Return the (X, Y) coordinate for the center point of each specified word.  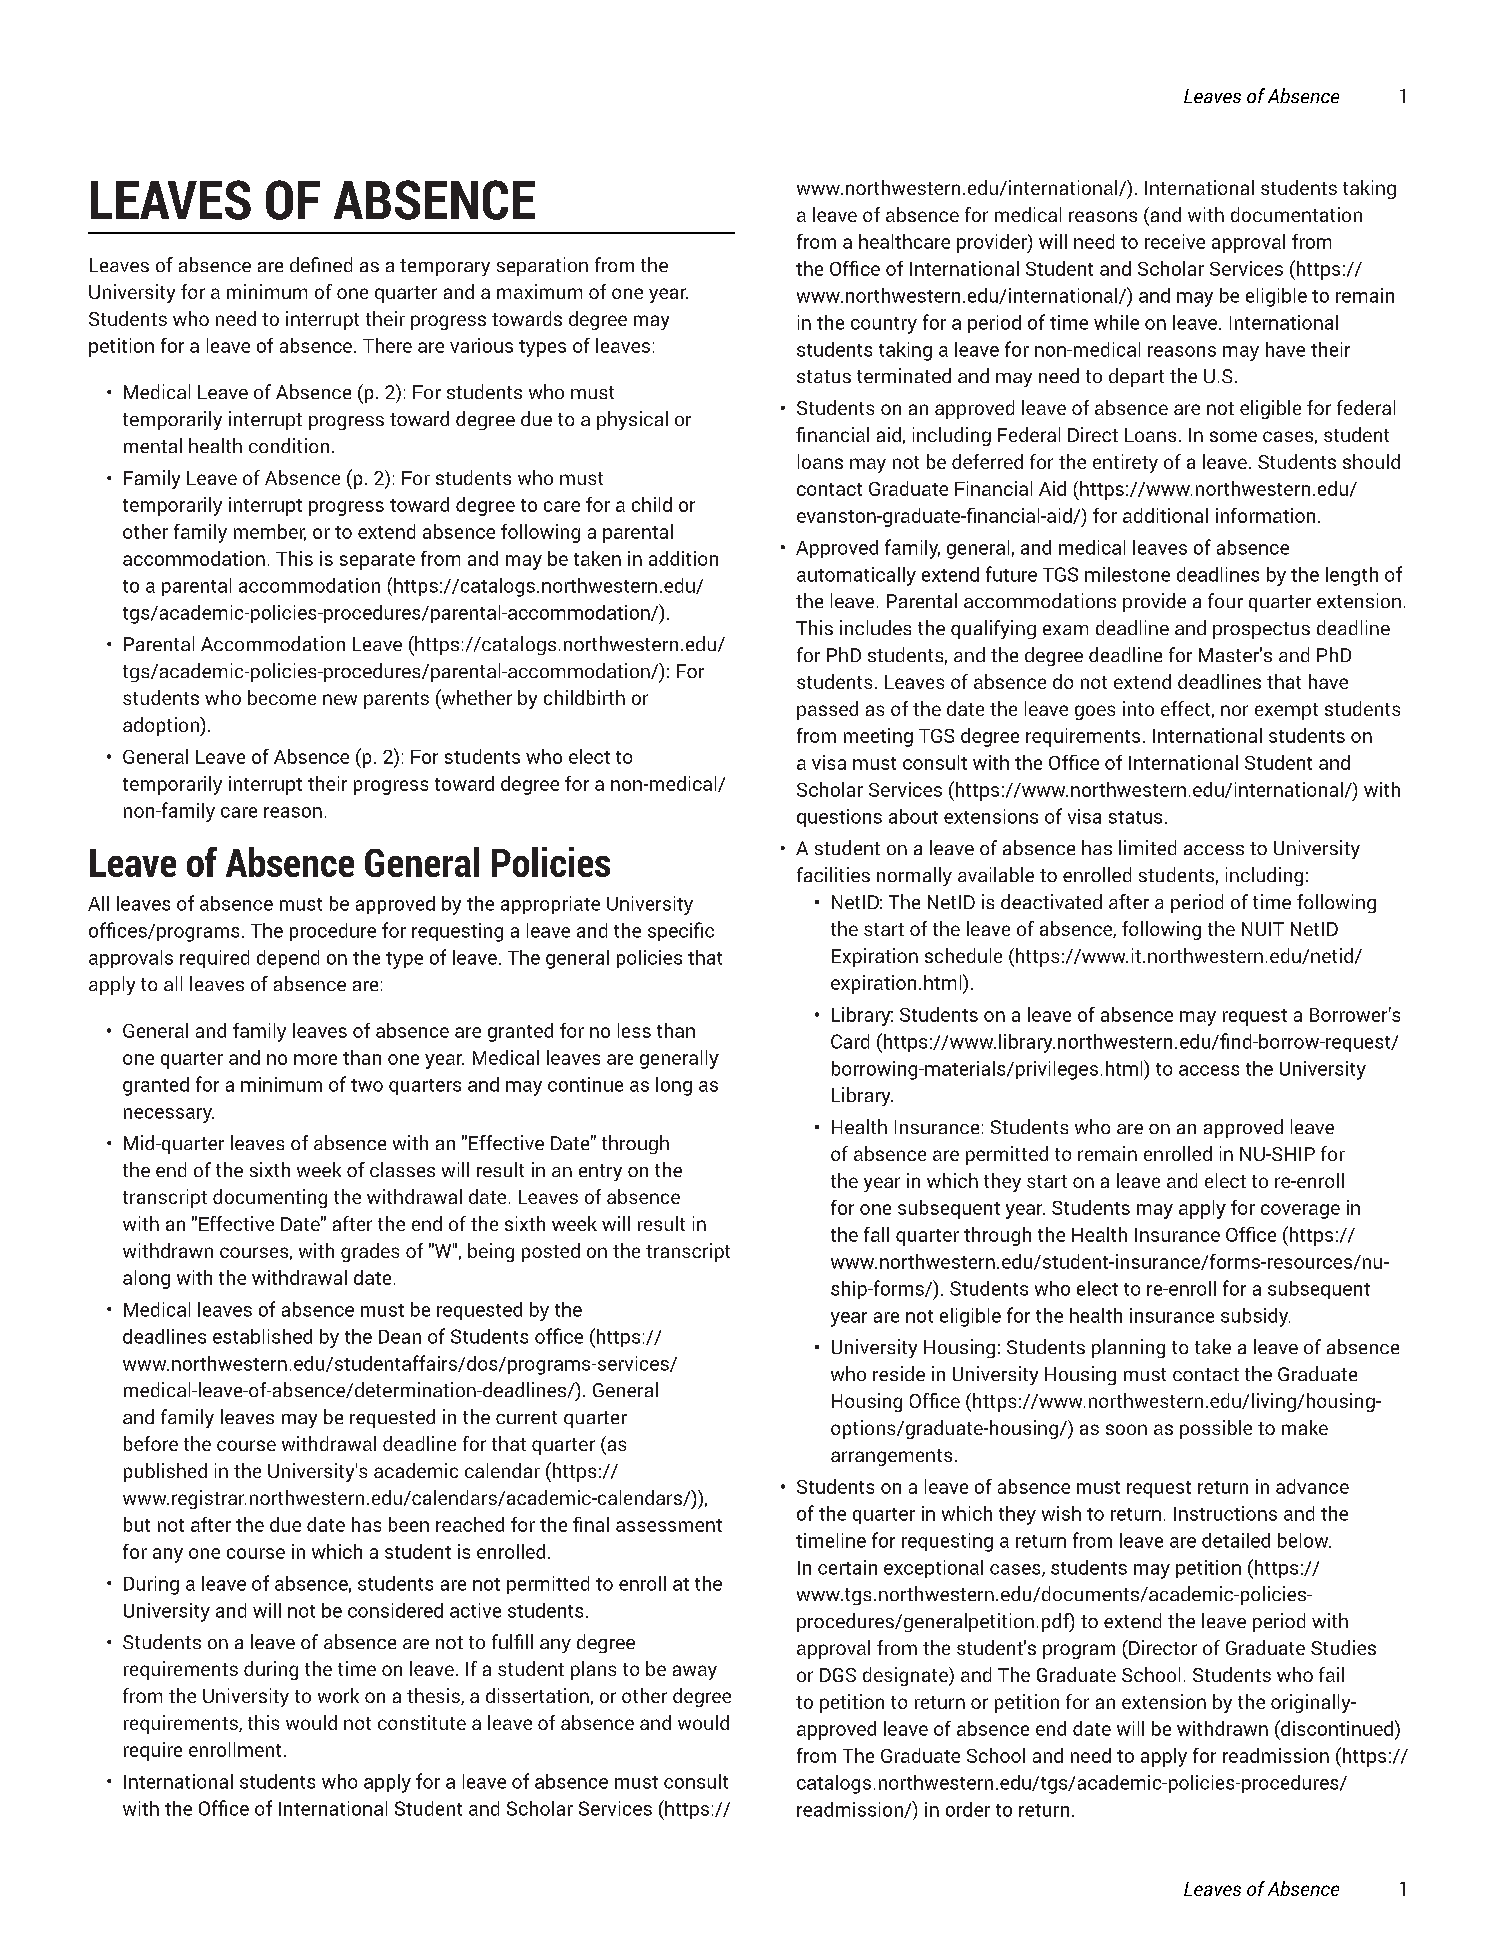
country (884, 325)
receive (1175, 241)
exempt (1286, 711)
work (338, 1695)
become (282, 697)
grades (370, 1252)
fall (876, 1234)
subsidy (1255, 1317)
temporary (445, 267)
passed (827, 710)
